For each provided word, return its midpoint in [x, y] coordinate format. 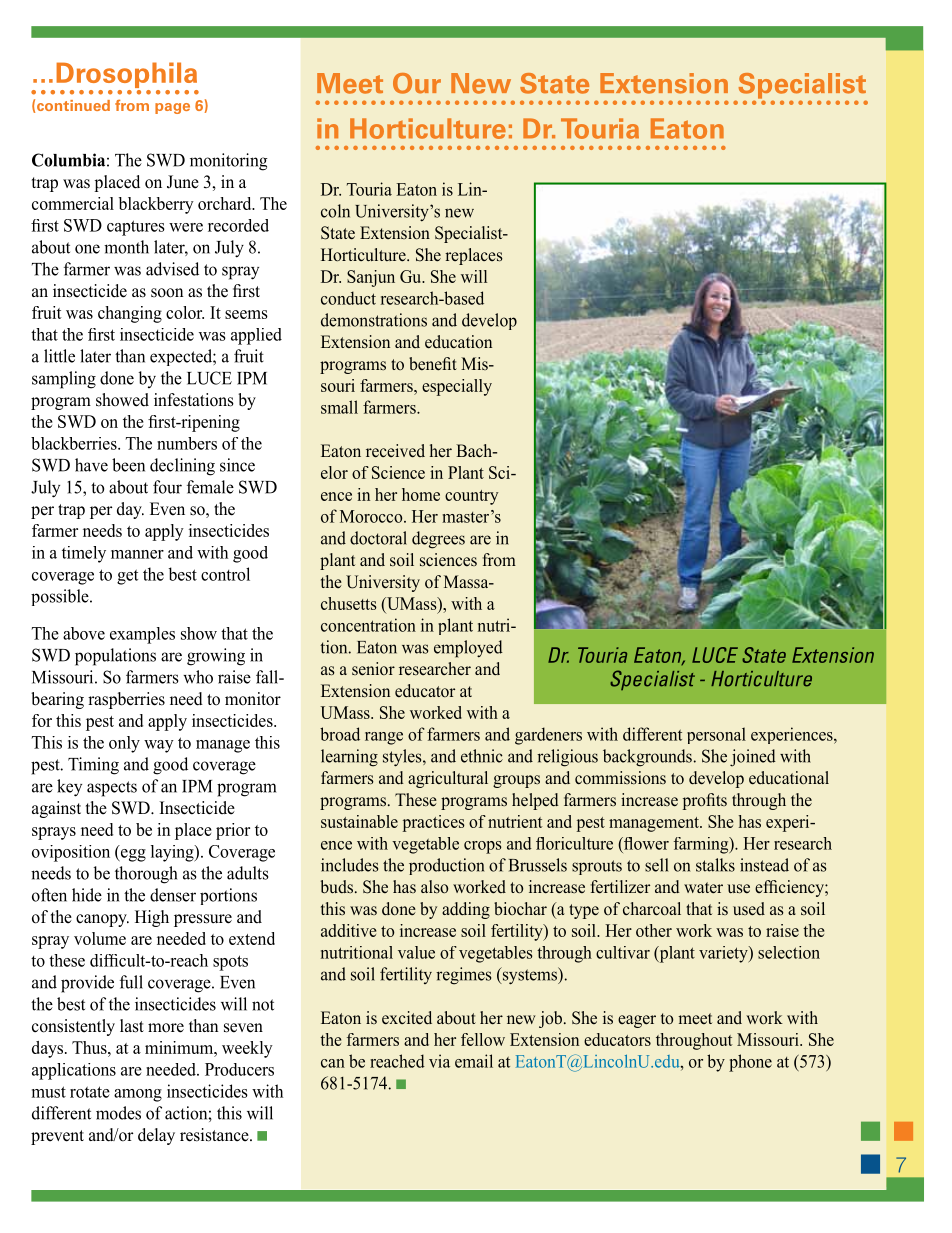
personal [716, 735]
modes [118, 1113]
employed [468, 649]
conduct [348, 298]
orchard [226, 203]
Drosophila [127, 76]
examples [142, 635]
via [439, 1061]
